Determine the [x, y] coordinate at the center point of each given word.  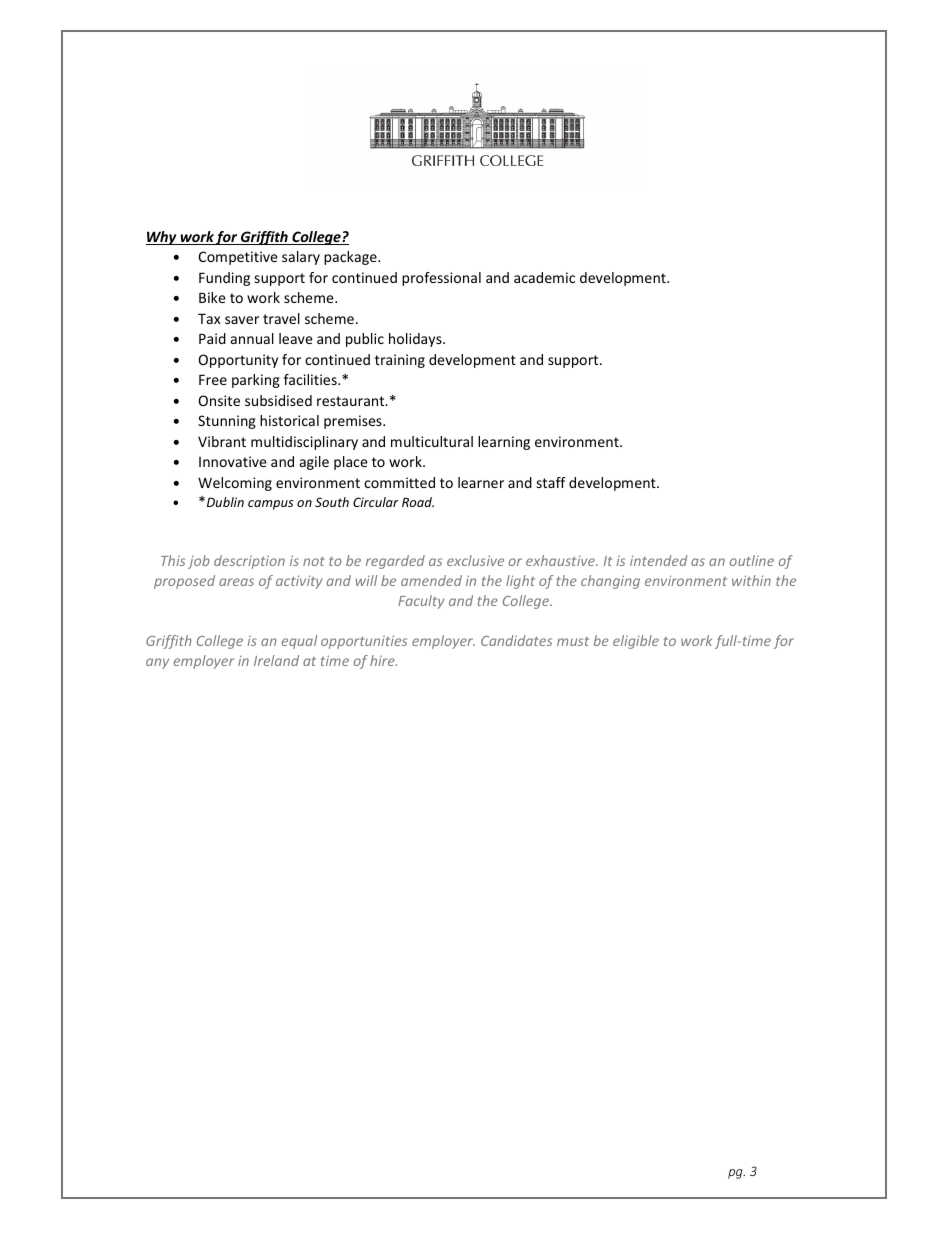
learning [504, 443]
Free [213, 379]
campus [270, 505]
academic [544, 277]
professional [441, 279]
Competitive [238, 258]
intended [659, 560]
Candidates [516, 640]
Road [418, 502]
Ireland [276, 660]
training [400, 361]
